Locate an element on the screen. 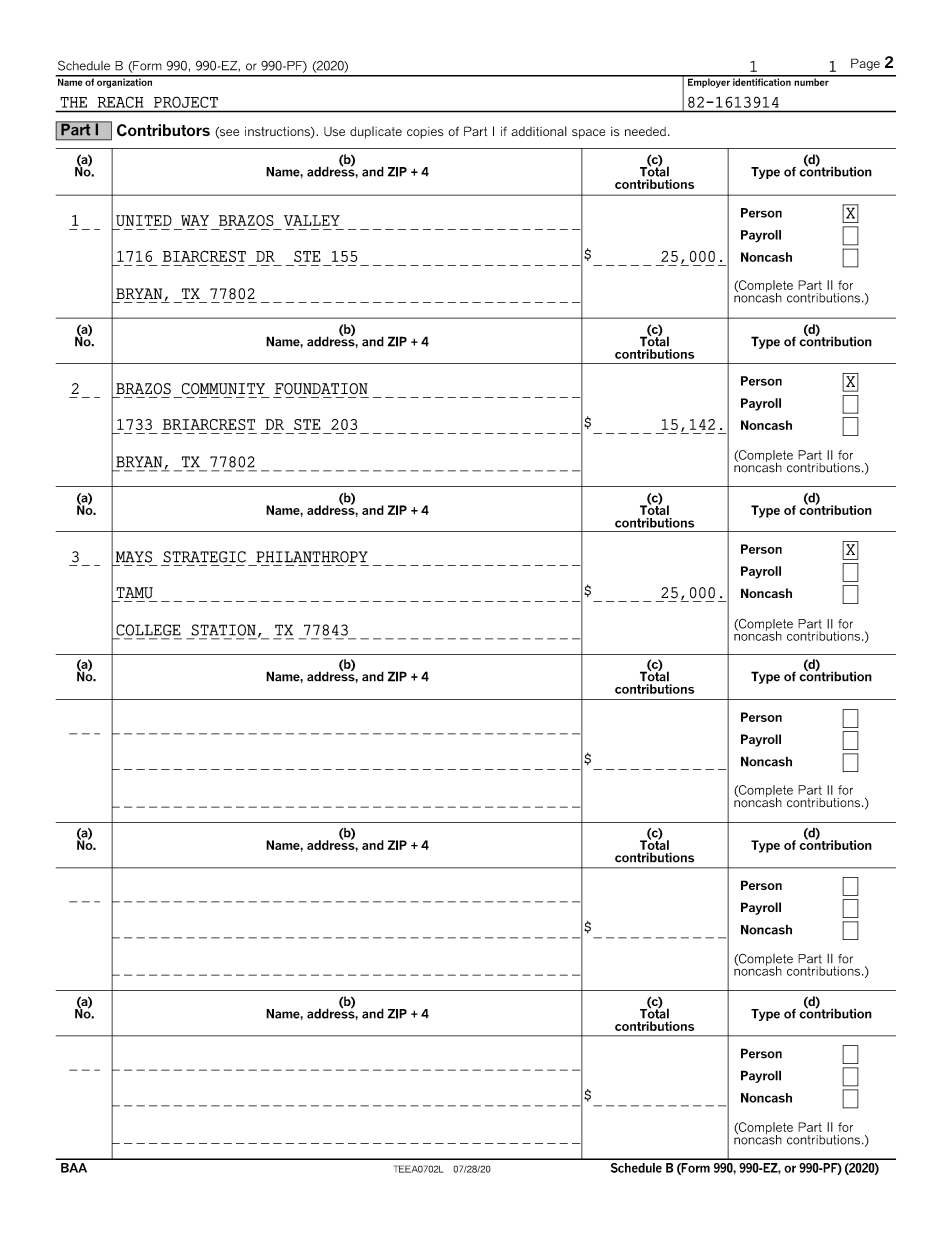 The height and width of the screenshot is (1233, 952). identification is located at coordinates (762, 81).
